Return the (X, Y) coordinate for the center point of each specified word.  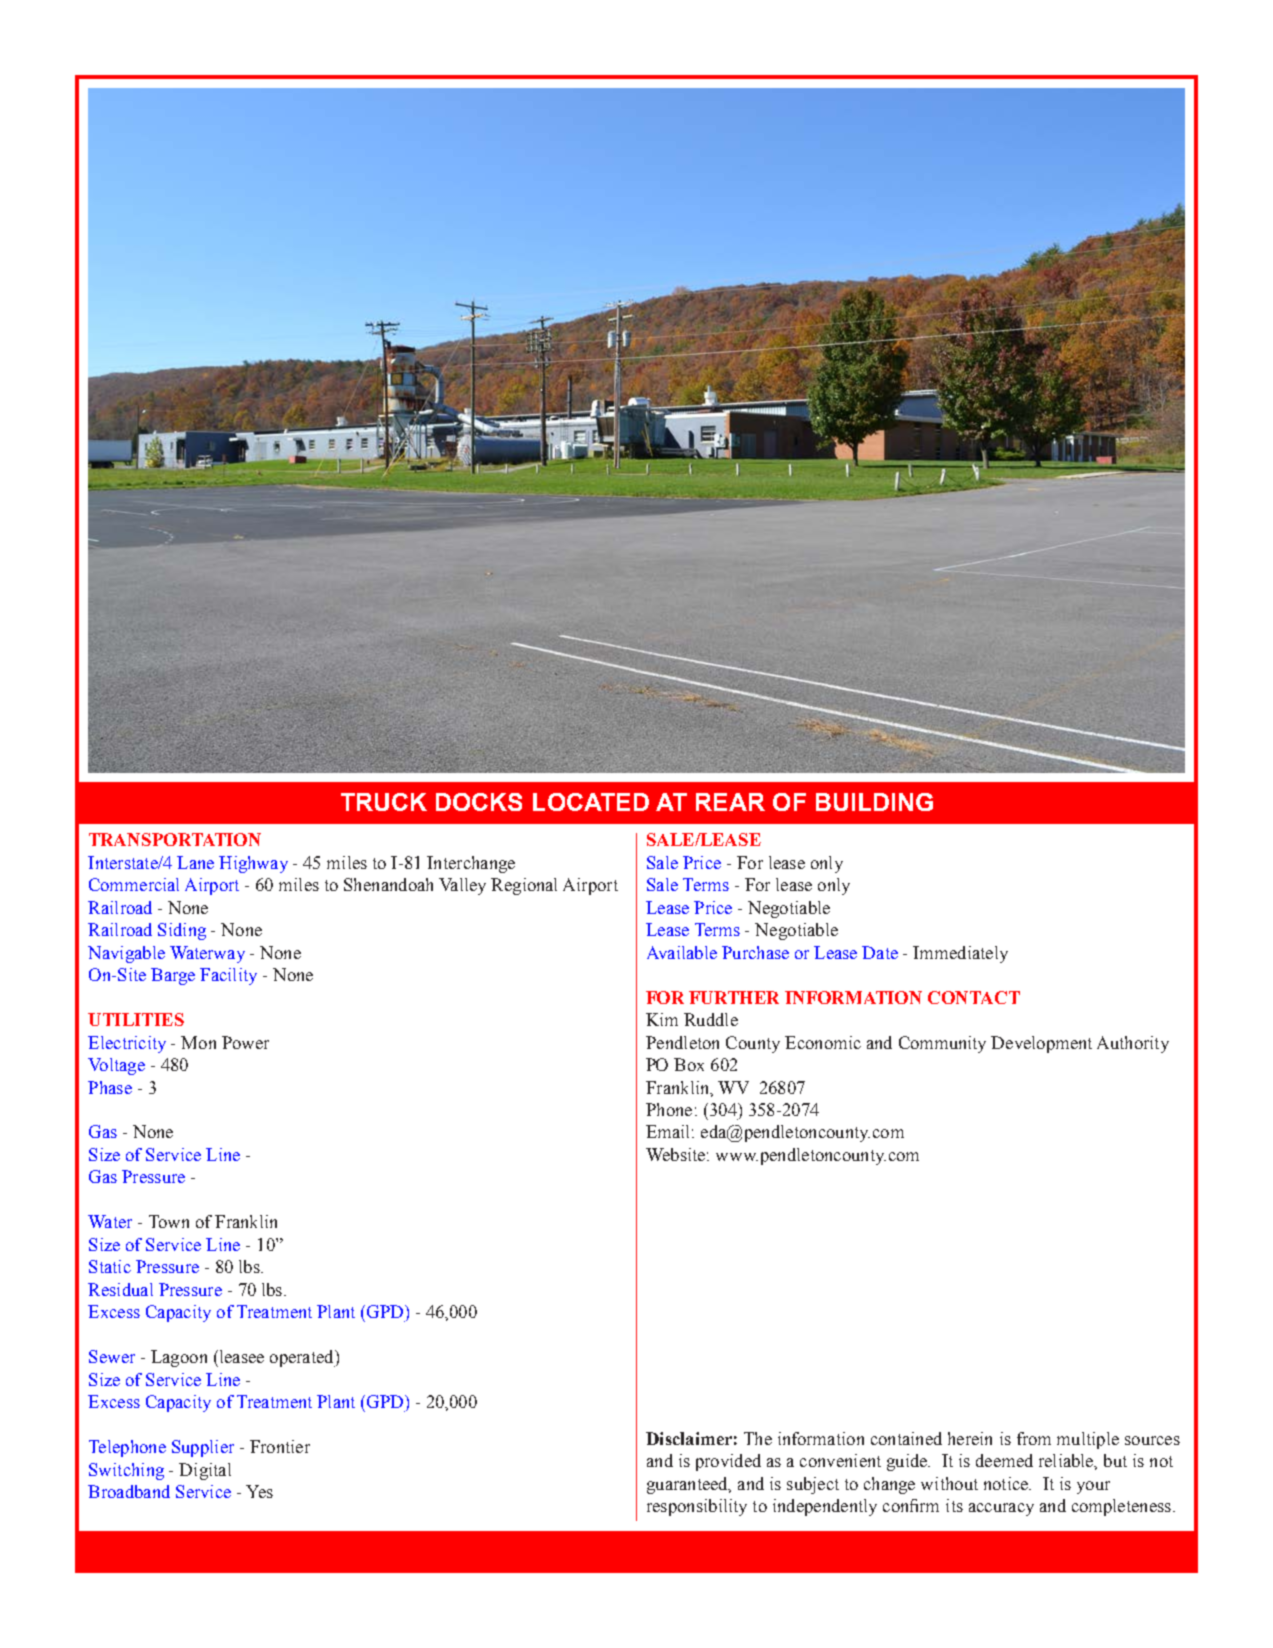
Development (1041, 1044)
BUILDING (874, 802)
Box (689, 1064)
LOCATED (591, 802)
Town (169, 1221)
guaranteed (688, 1485)
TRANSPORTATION (175, 839)
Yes (259, 1491)
